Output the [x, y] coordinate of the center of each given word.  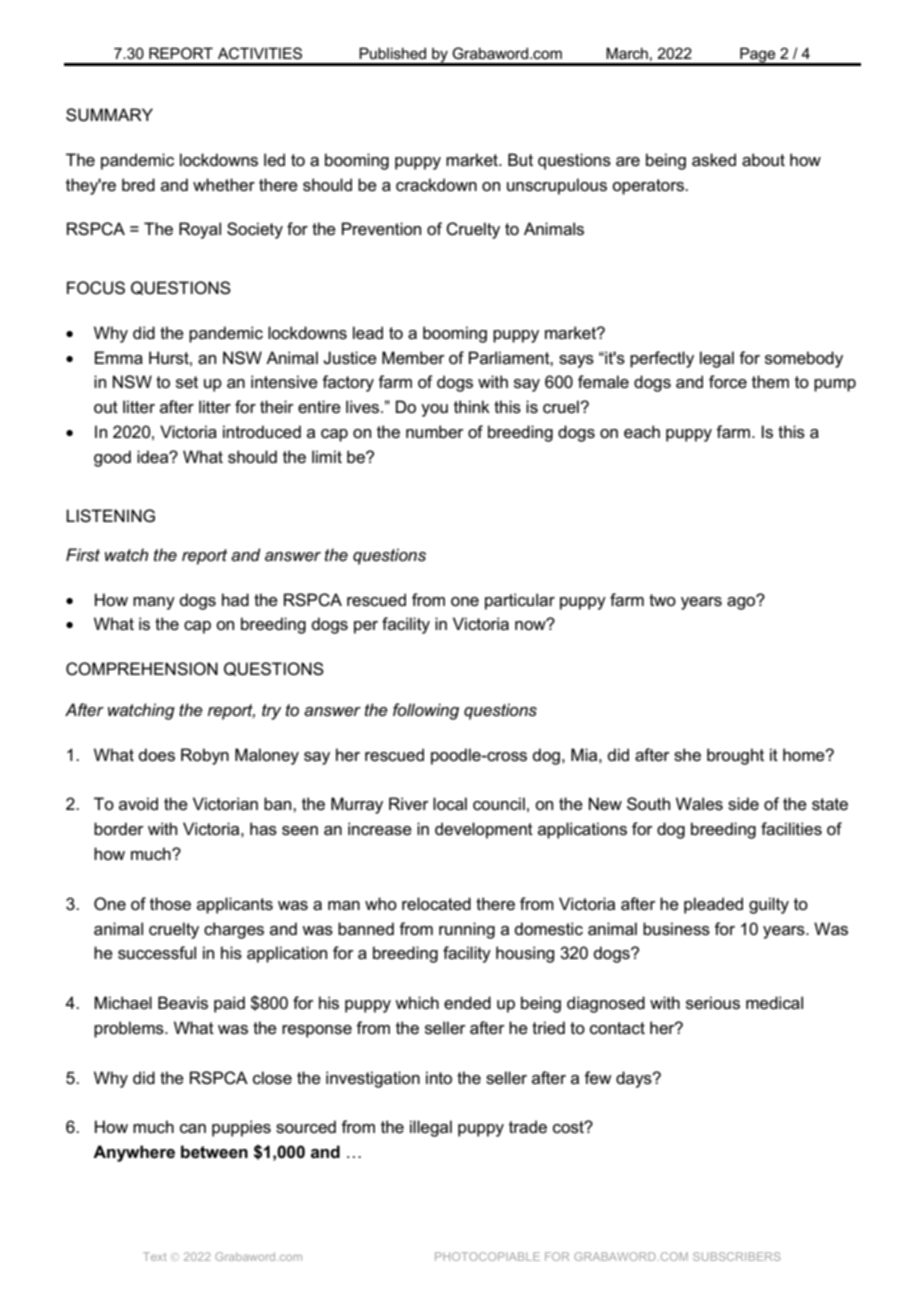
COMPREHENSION [142, 669]
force [728, 382]
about [763, 160]
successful [157, 953]
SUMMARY [109, 115]
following [426, 711]
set [187, 382]
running [467, 930]
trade [528, 1127]
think [472, 406]
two [662, 600]
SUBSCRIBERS [737, 1256]
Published [392, 53]
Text [155, 1256]
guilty [769, 905]
